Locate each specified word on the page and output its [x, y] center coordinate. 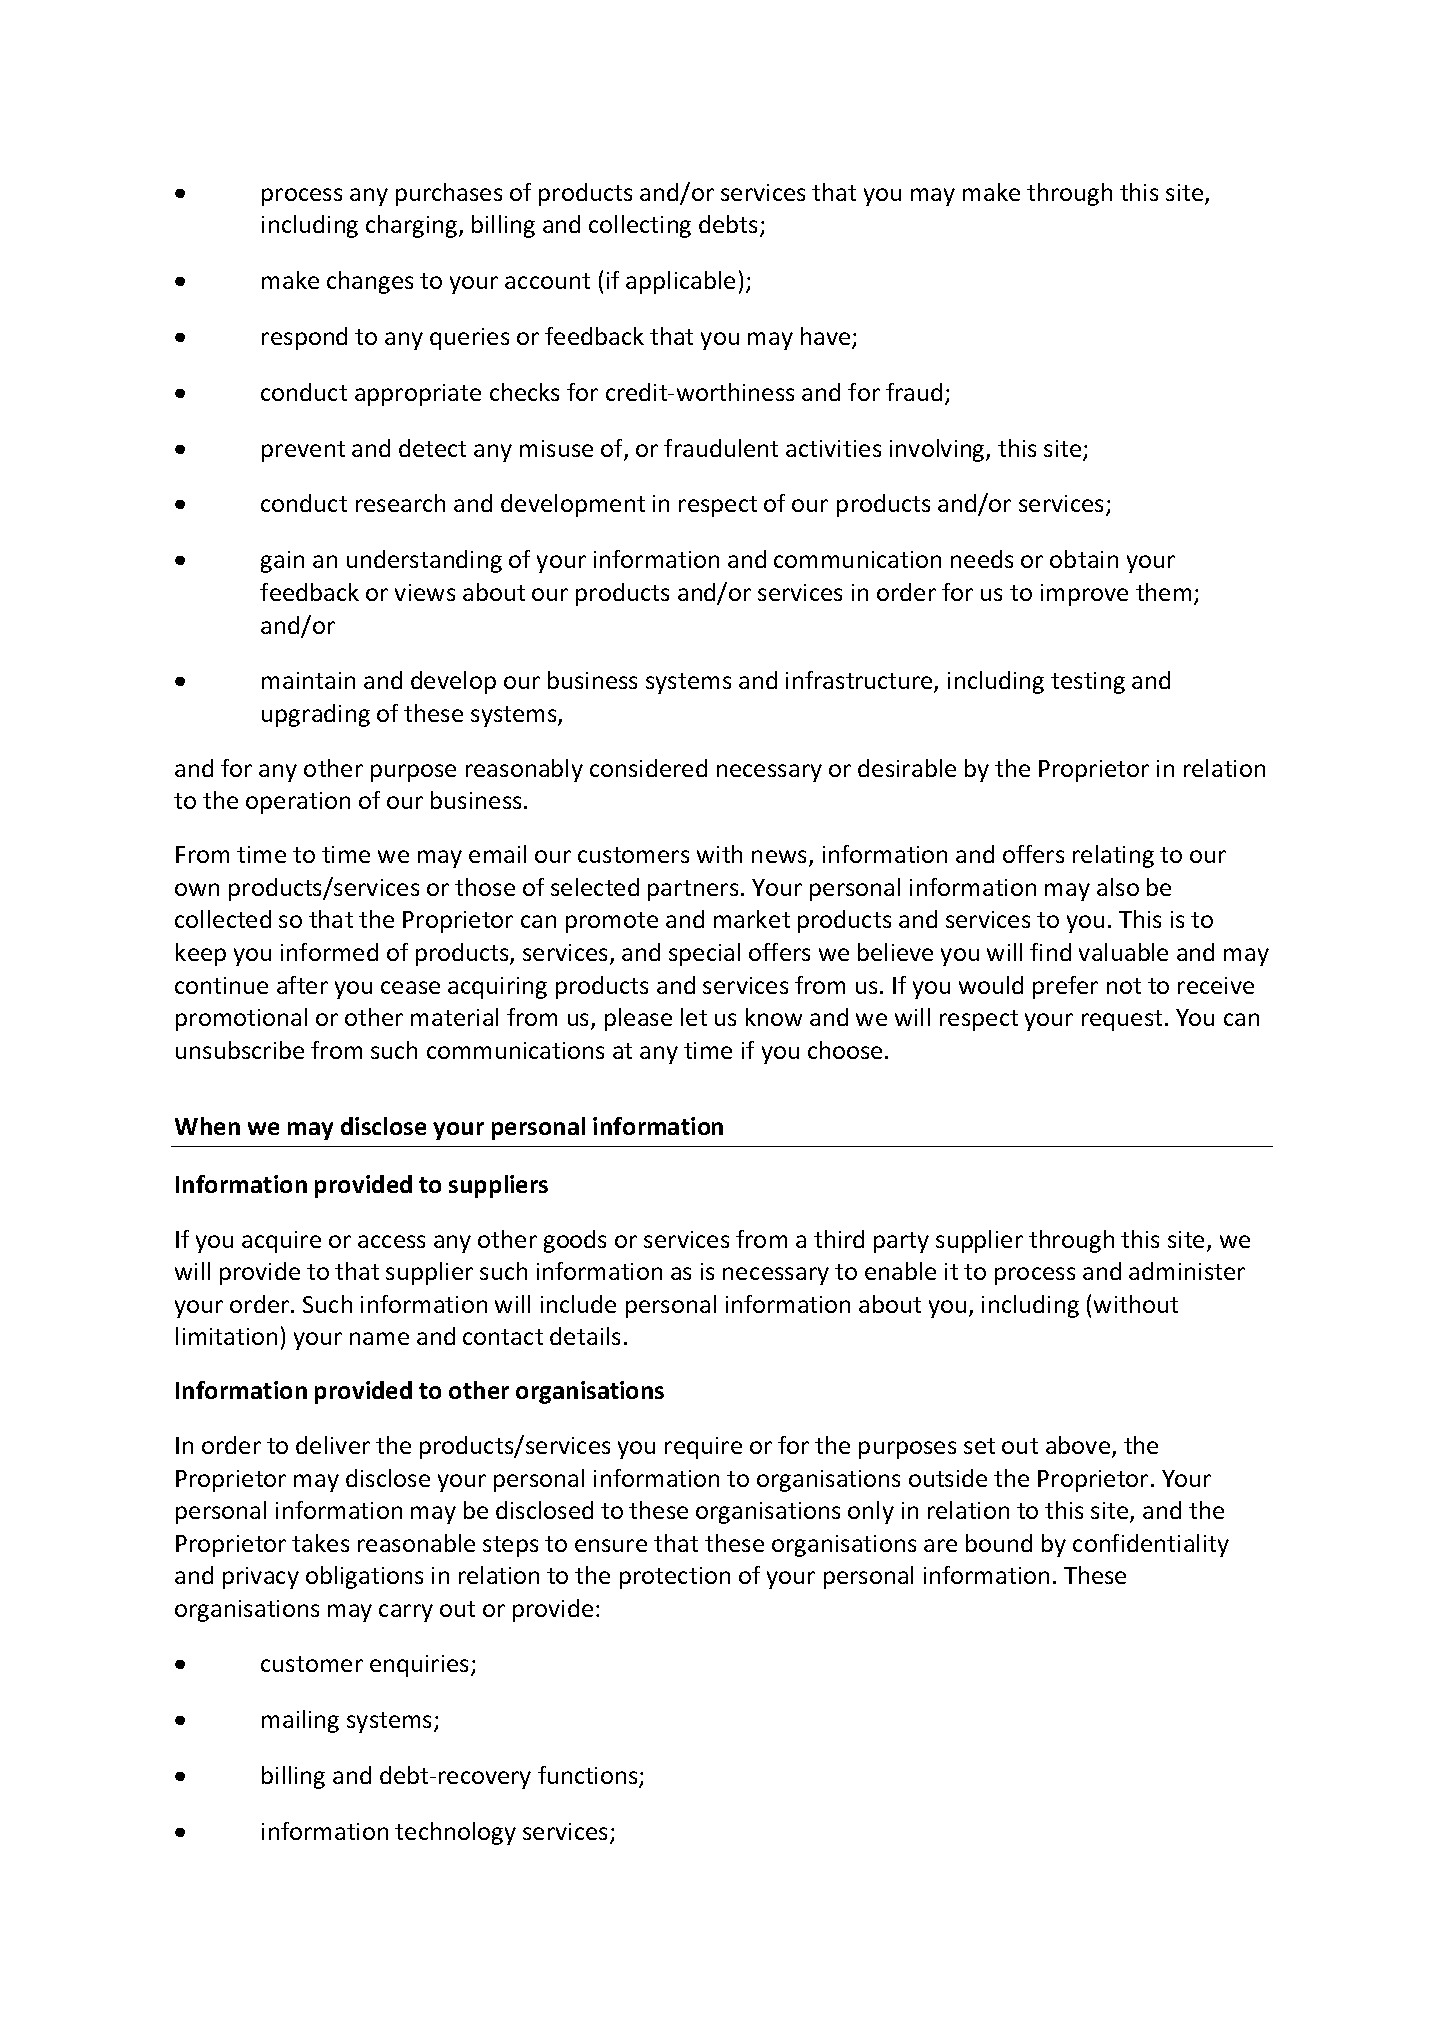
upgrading [316, 715]
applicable [680, 282]
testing [1088, 683]
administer [1187, 1271]
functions [589, 1776]
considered [648, 768]
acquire [281, 1242]
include [578, 1304]
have [827, 337]
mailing [300, 1721]
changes [370, 282]
